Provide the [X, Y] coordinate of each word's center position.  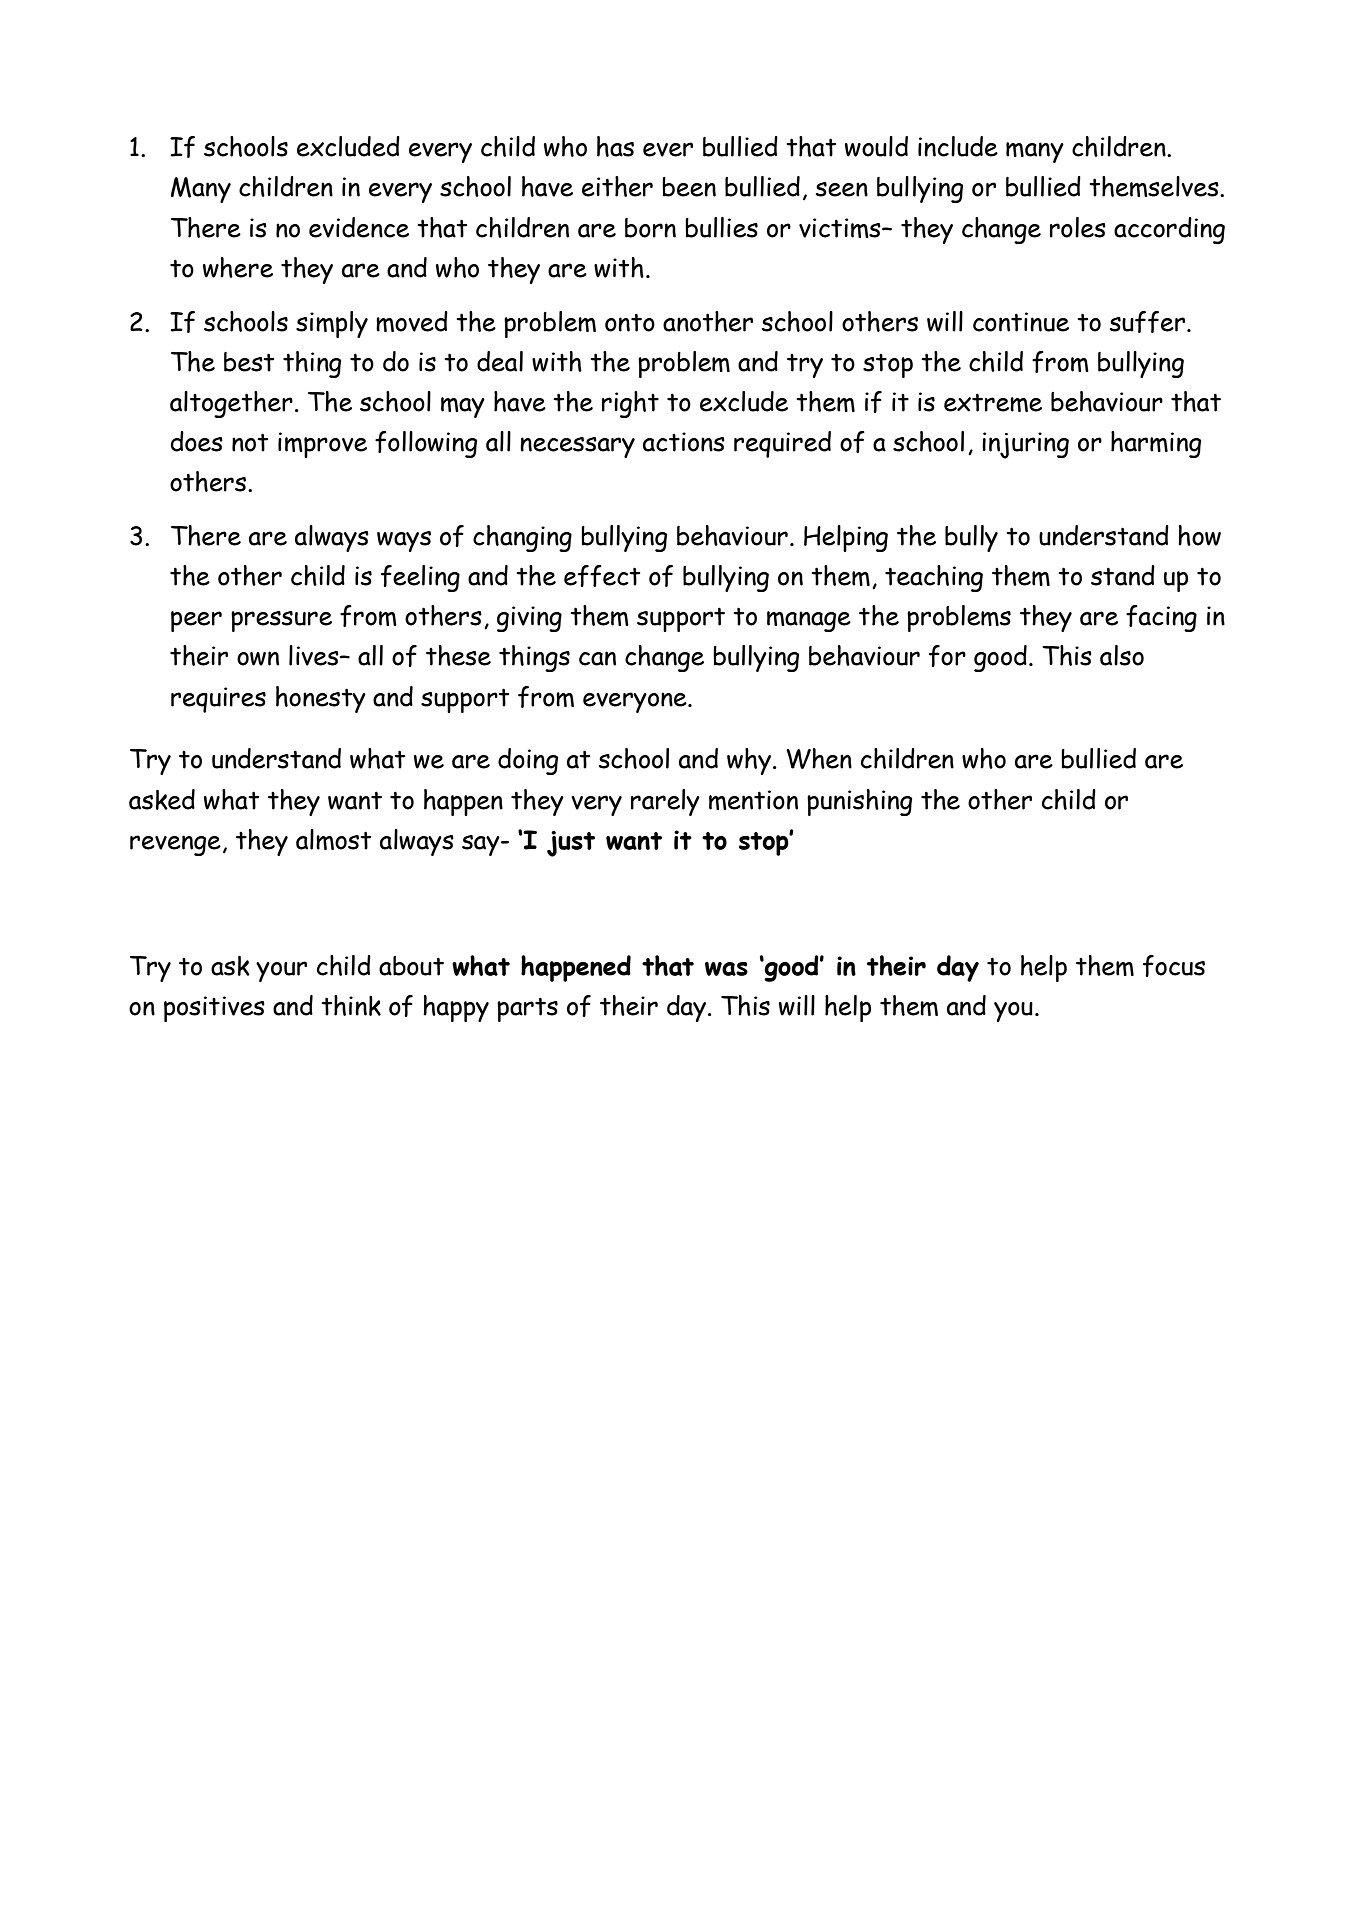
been [689, 187]
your [281, 971]
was [726, 969]
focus [1174, 966]
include [958, 146]
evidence [359, 227]
